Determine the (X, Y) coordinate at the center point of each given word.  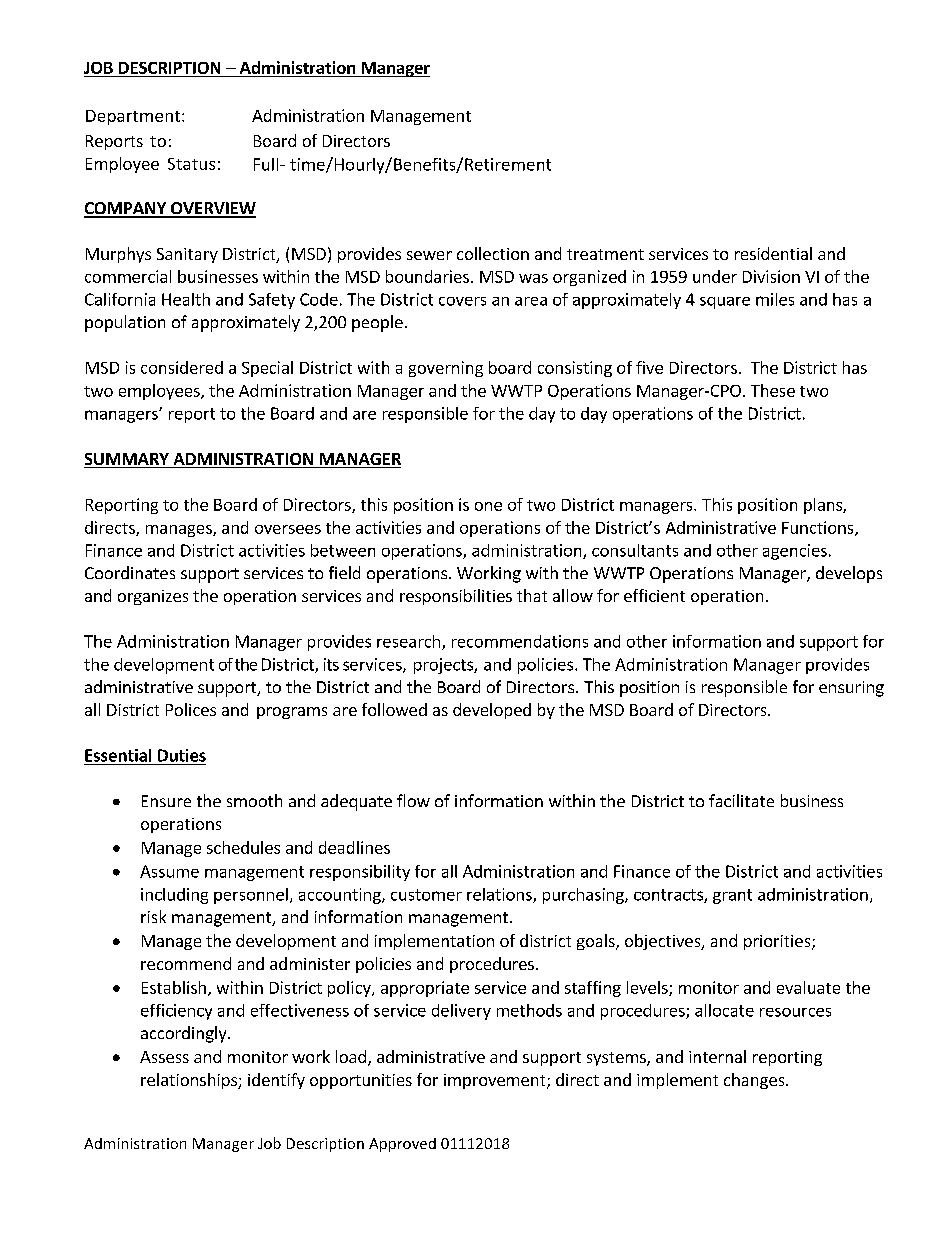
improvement (496, 1081)
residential (773, 253)
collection (493, 253)
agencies (795, 552)
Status (191, 164)
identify (276, 1081)
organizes (153, 597)
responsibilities (456, 597)
